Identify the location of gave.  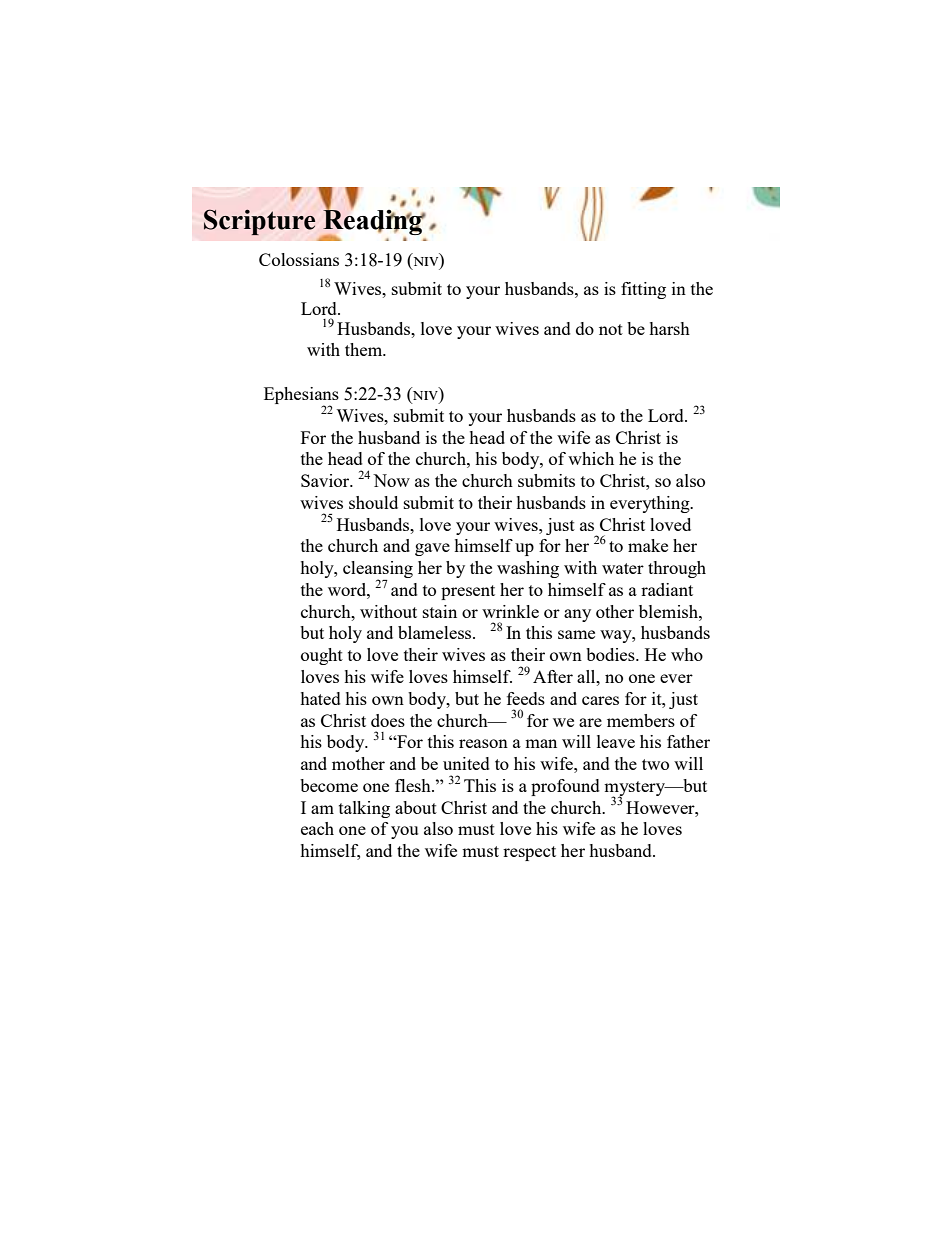
(432, 549).
